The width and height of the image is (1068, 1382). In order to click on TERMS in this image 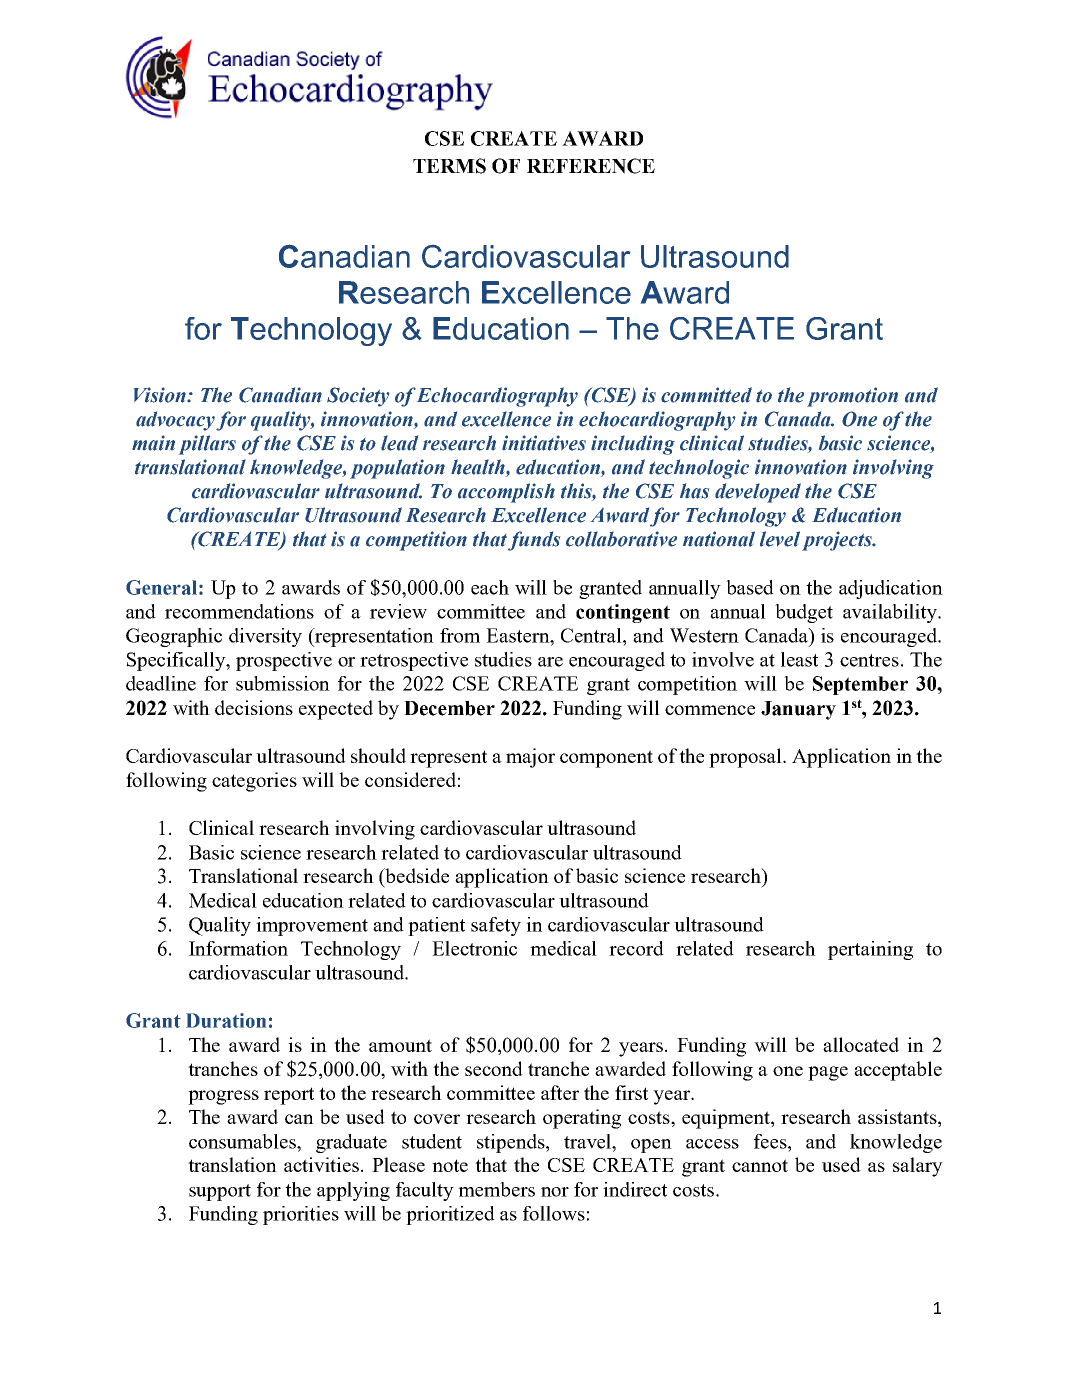, I will do `click(449, 166)`.
